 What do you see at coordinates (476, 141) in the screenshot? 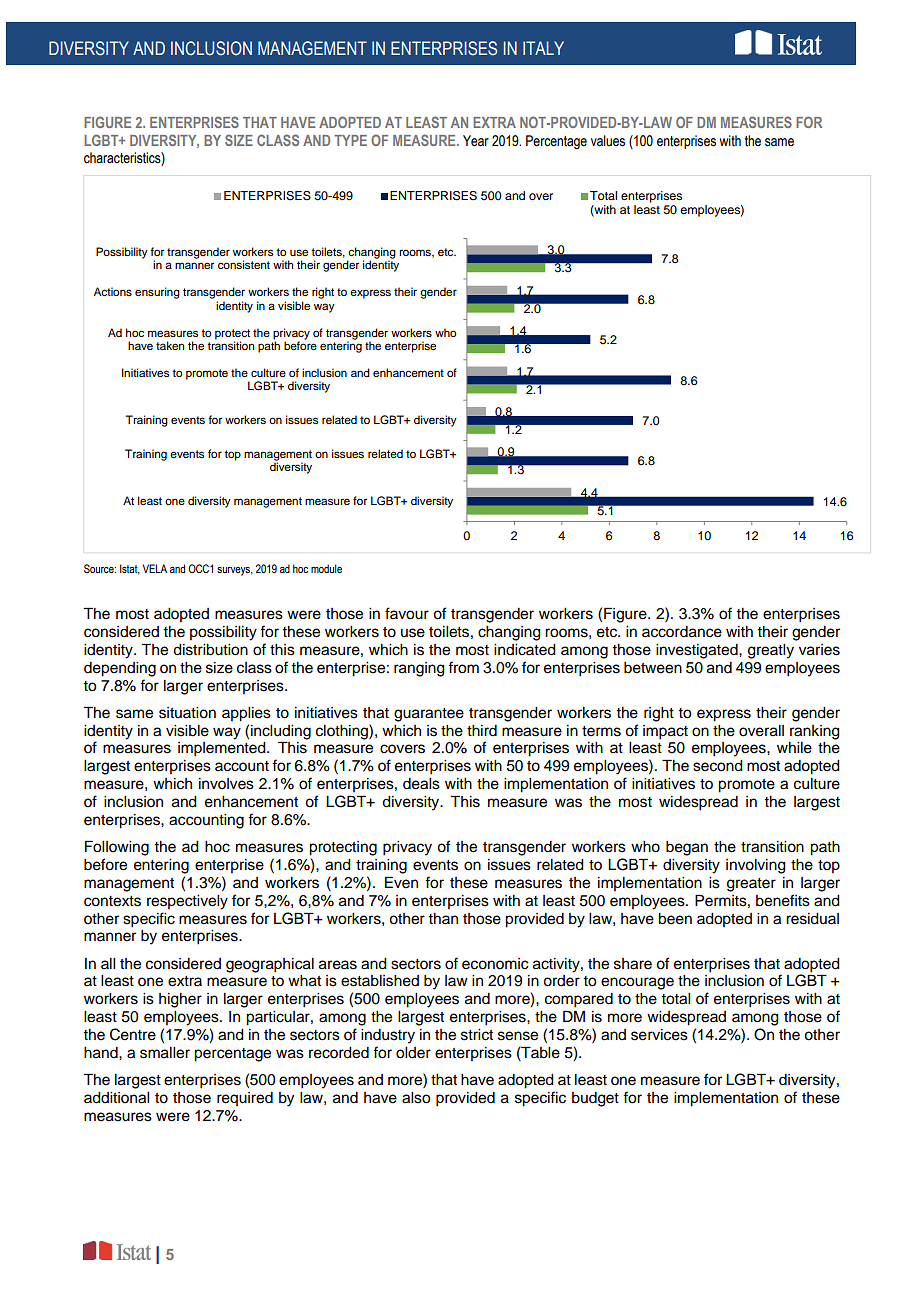
I see `Year` at bounding box center [476, 141].
